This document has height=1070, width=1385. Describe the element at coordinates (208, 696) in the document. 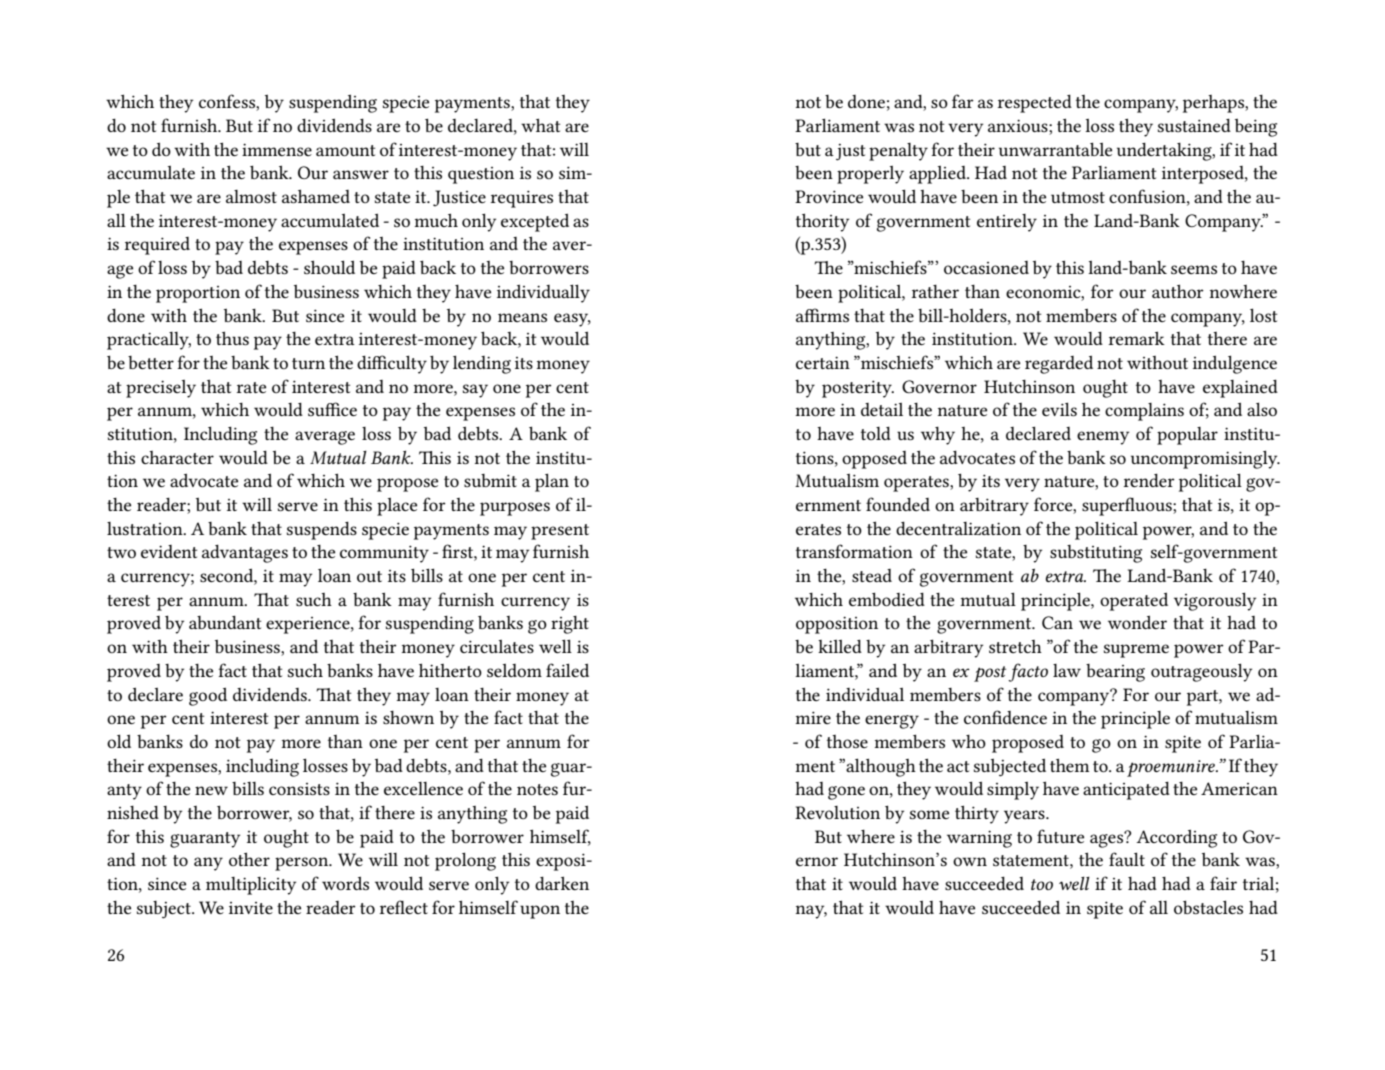

I see `good` at that location.
